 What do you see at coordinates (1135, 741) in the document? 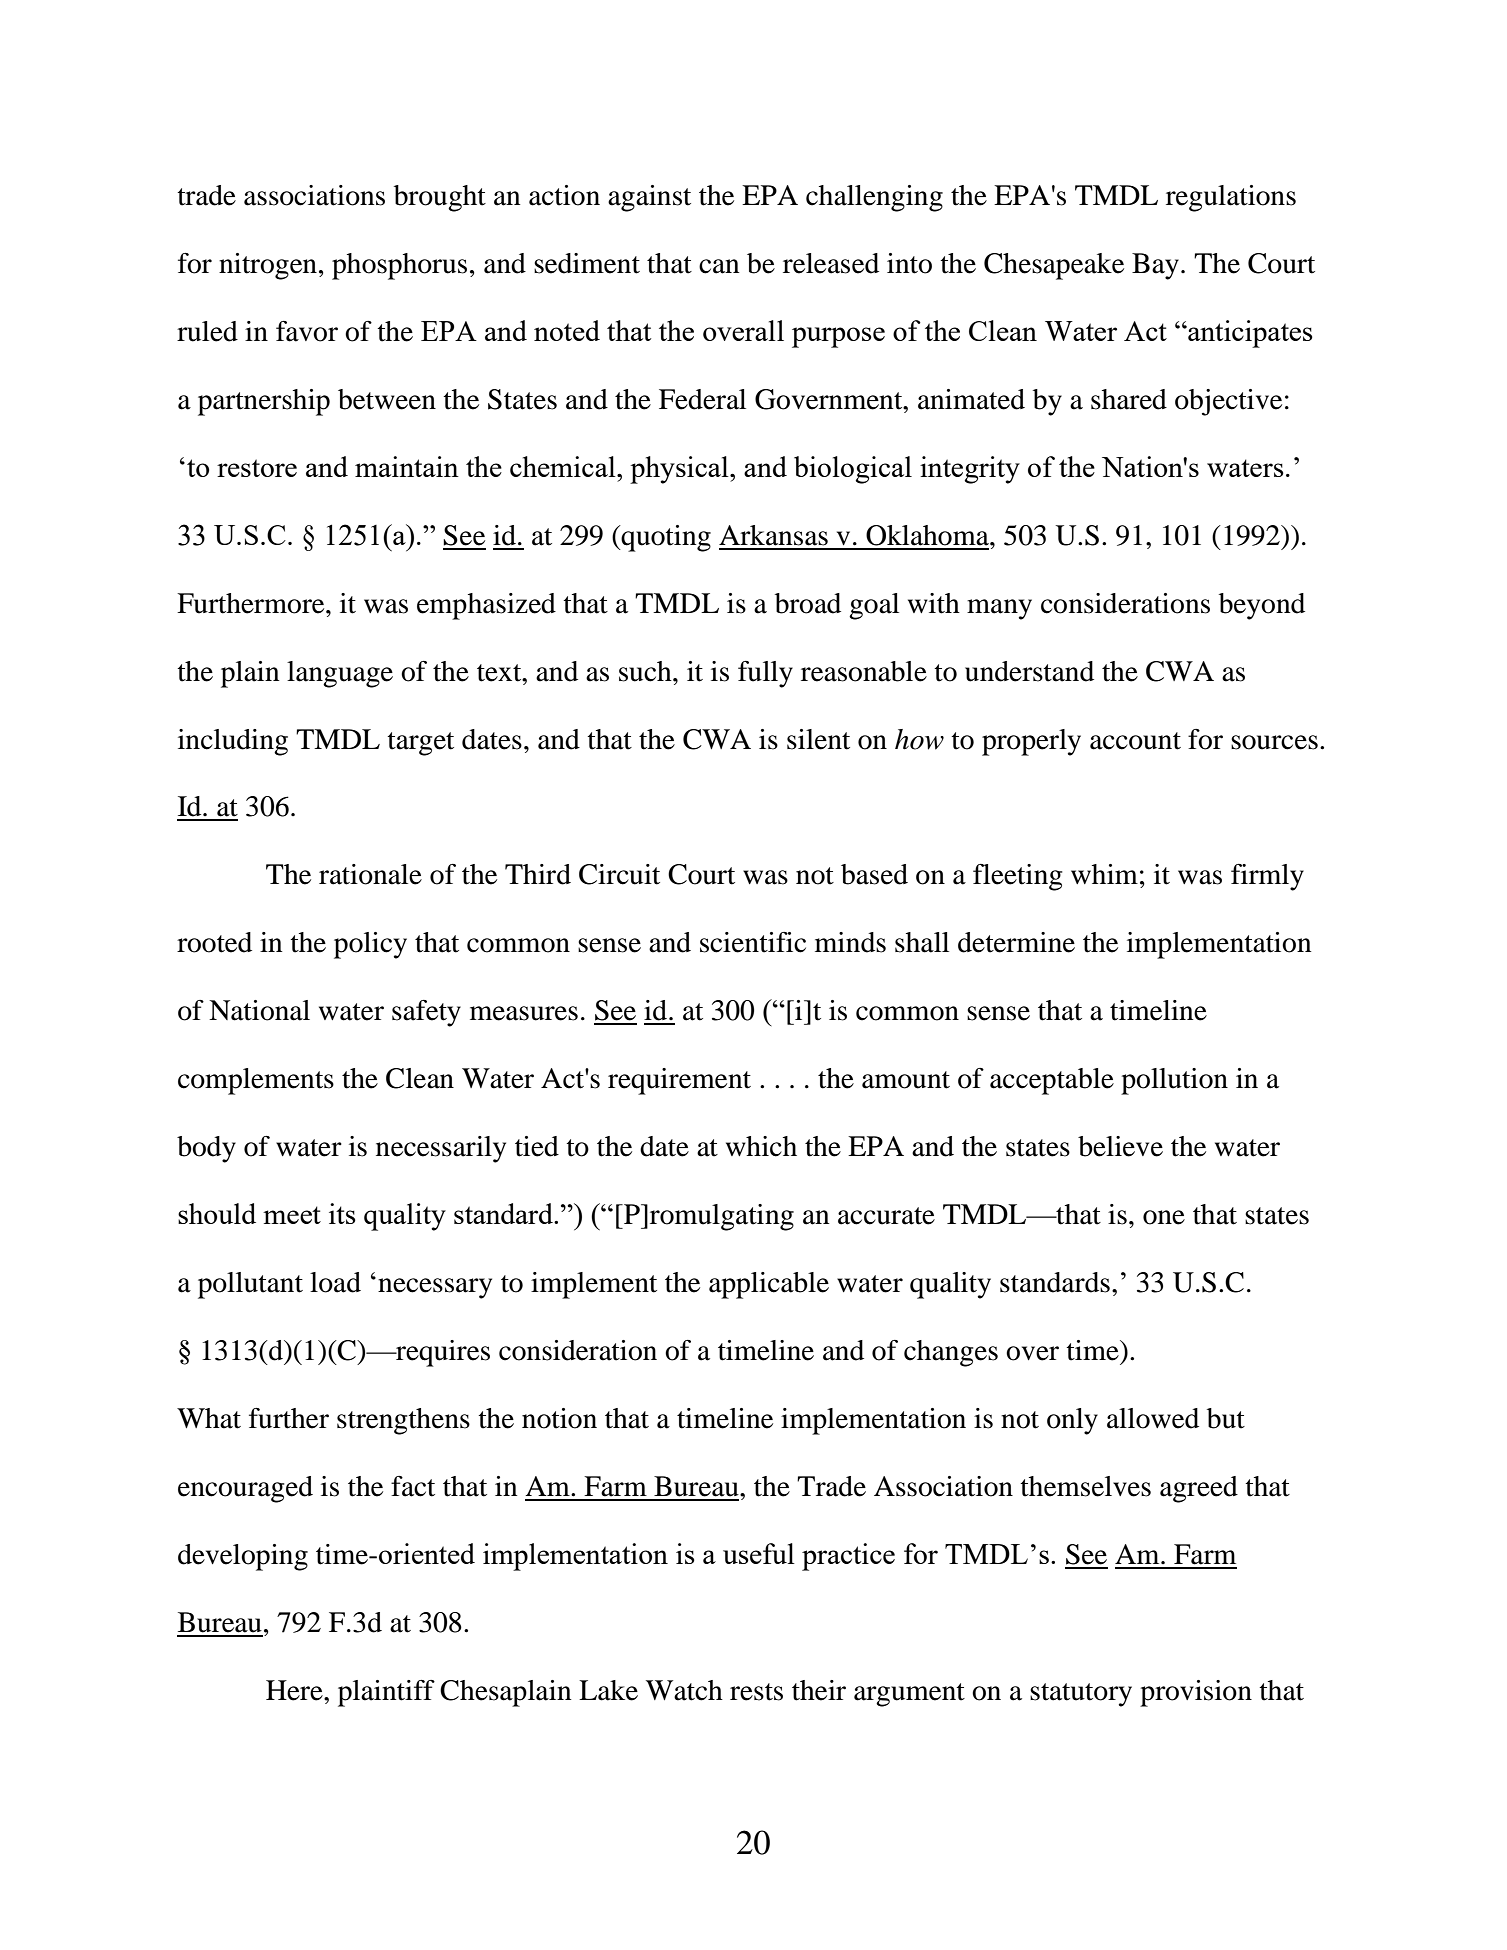
I see `account` at bounding box center [1135, 741].
